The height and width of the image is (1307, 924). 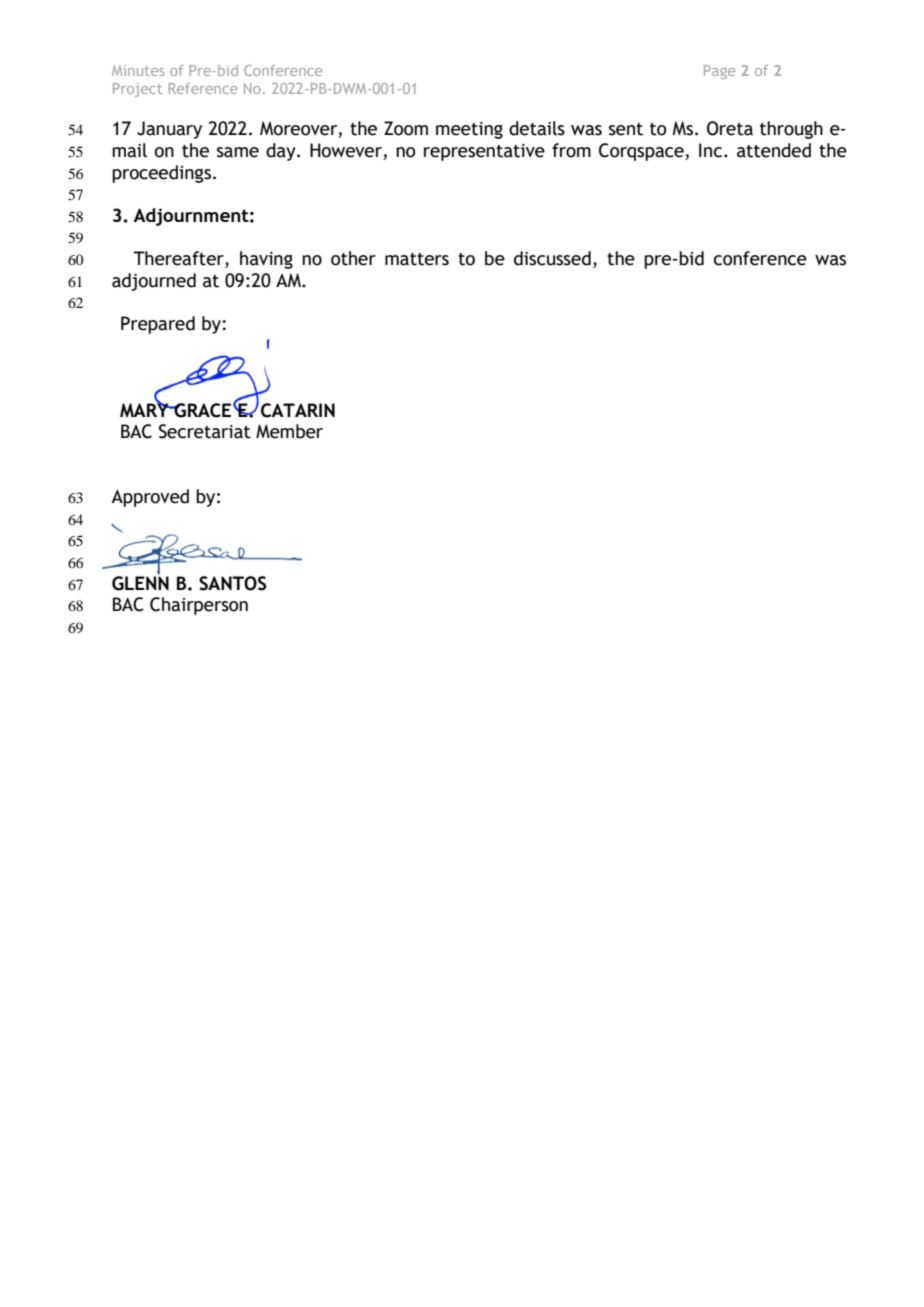 What do you see at coordinates (233, 583) in the image?
I see `SANTOS` at bounding box center [233, 583].
